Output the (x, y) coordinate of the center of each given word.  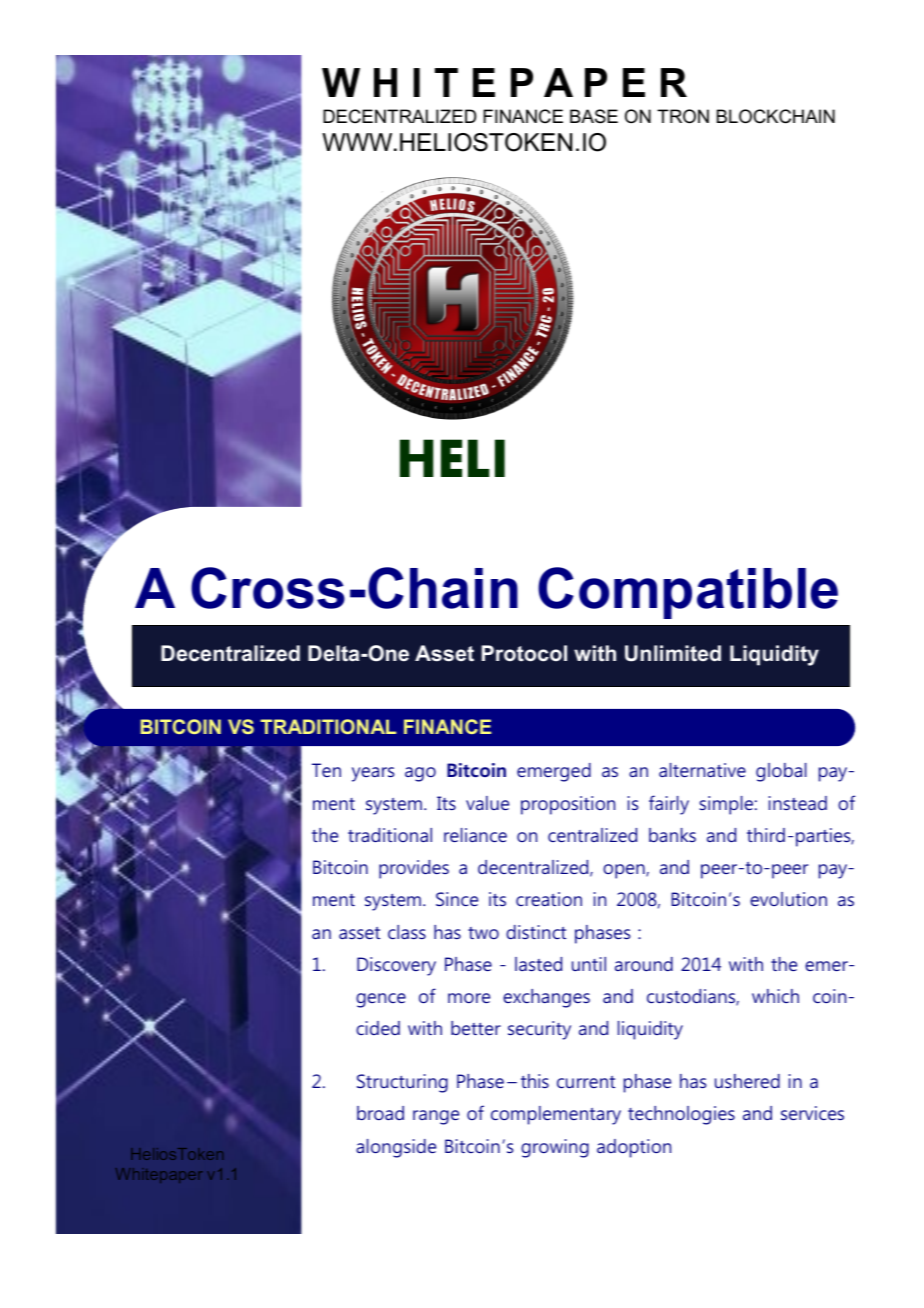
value (487, 803)
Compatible (688, 593)
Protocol (524, 653)
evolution (788, 899)
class (407, 932)
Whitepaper (159, 1175)
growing (555, 1148)
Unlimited (673, 653)
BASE (594, 116)
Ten (326, 770)
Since (457, 899)
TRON (683, 116)
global (781, 772)
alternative (702, 770)
